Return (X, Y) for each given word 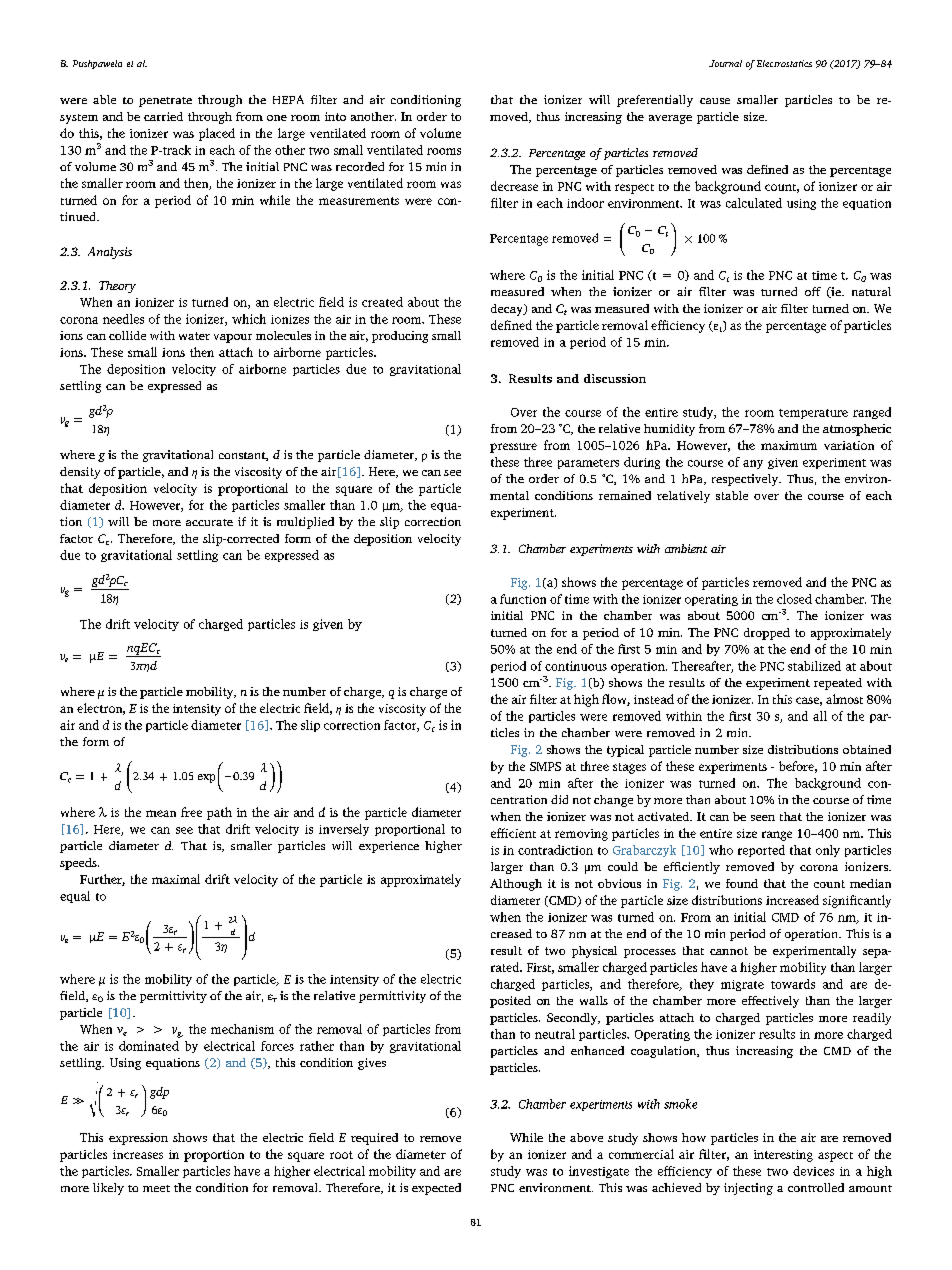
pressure (513, 448)
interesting (783, 1156)
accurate (209, 522)
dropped (767, 634)
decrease (514, 186)
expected (436, 1189)
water (194, 336)
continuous (576, 666)
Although (516, 885)
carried (163, 116)
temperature (813, 414)
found (742, 883)
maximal (176, 879)
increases (138, 1154)
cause (715, 101)
